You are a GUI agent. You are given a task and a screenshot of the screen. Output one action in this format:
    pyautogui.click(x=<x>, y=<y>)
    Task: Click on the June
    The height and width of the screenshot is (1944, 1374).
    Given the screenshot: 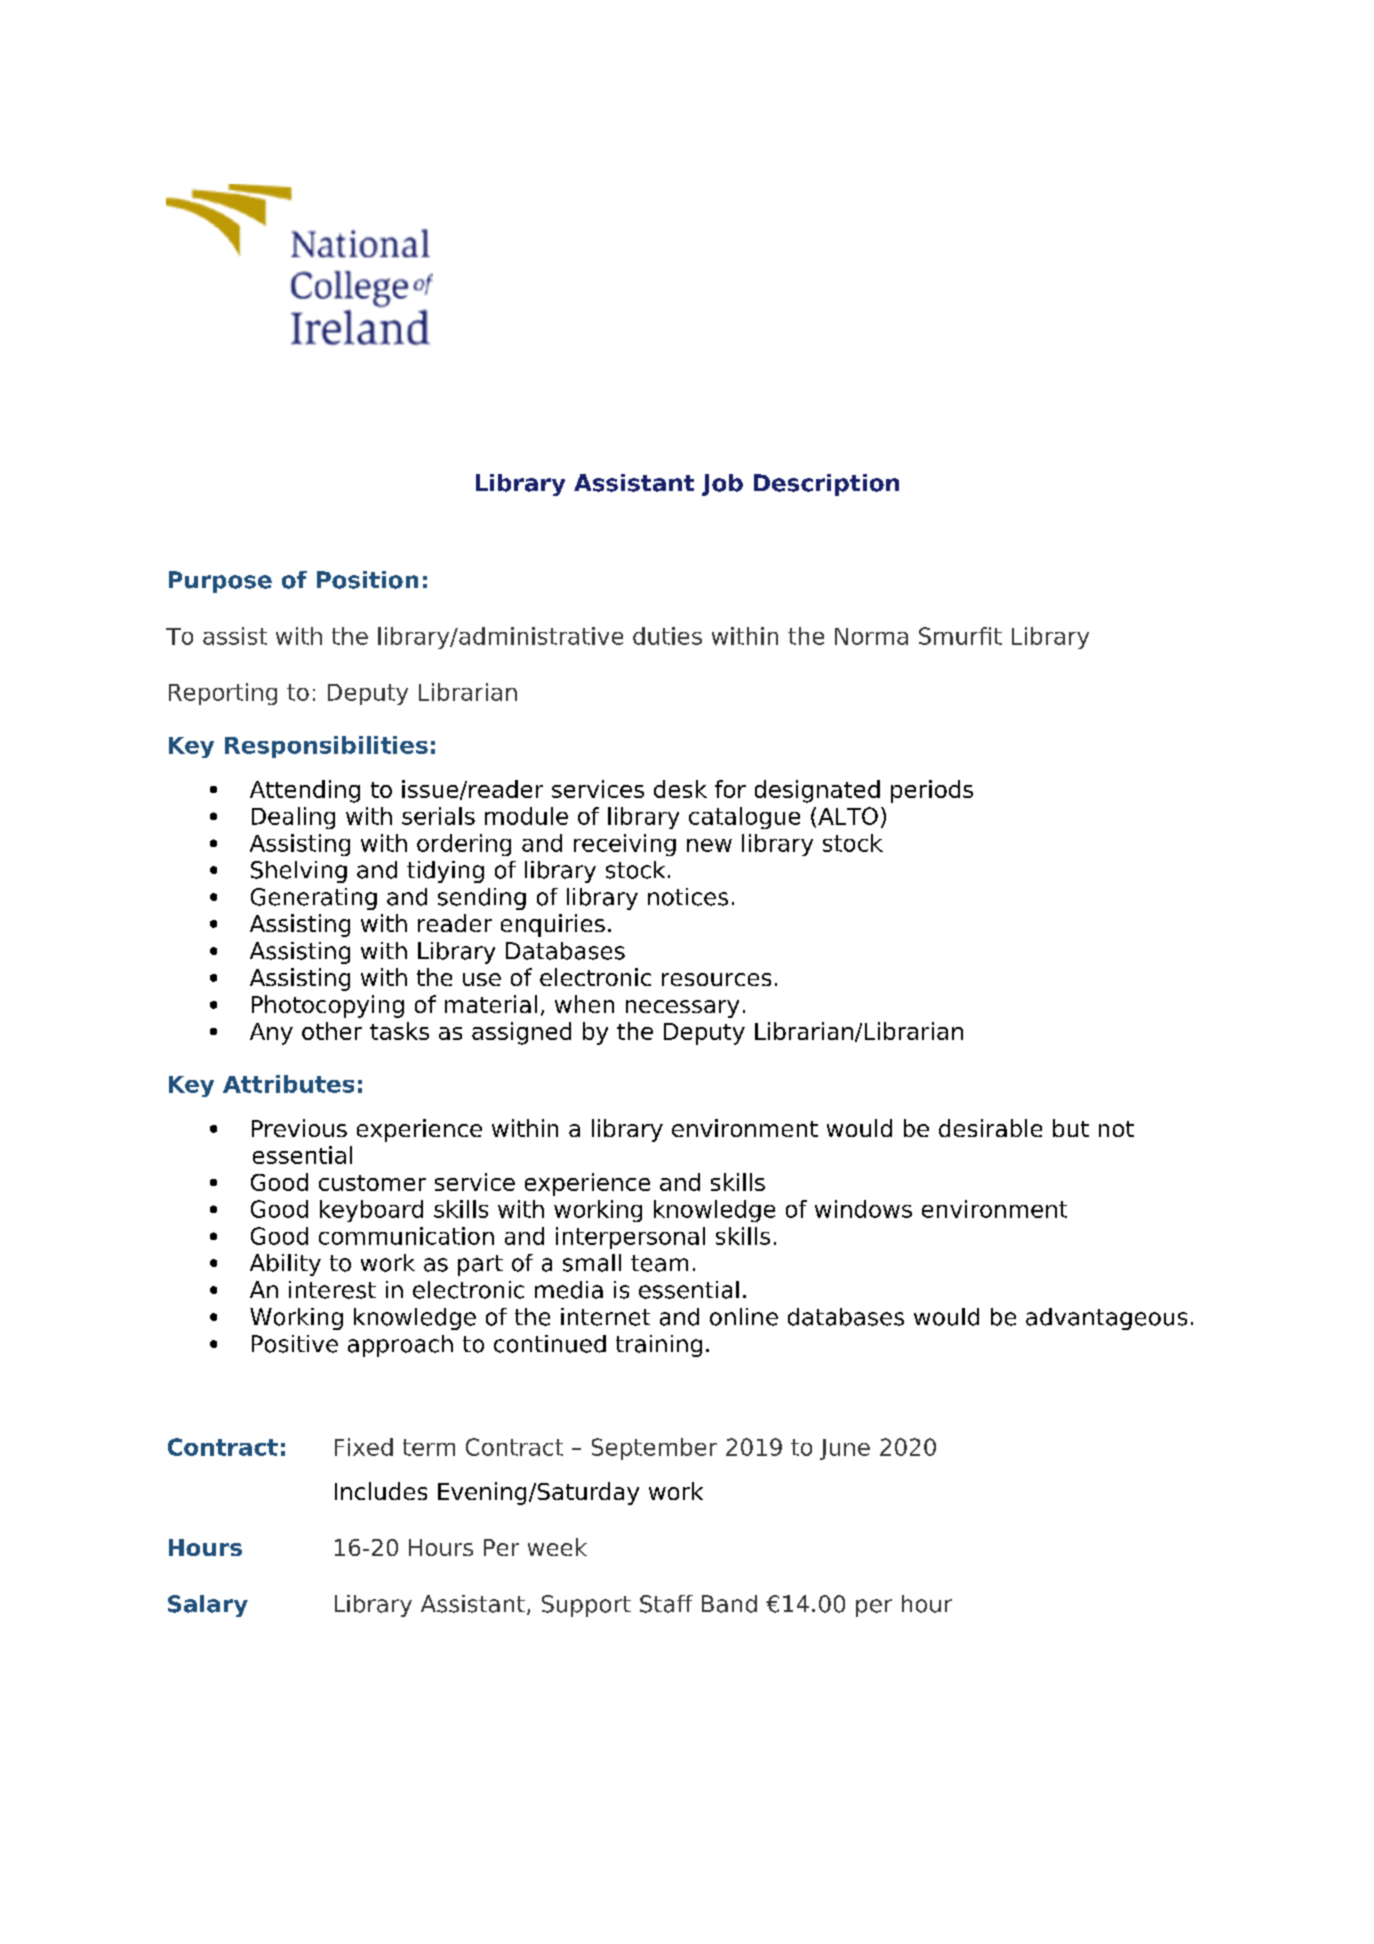 What is the action you would take?
    pyautogui.click(x=845, y=1449)
